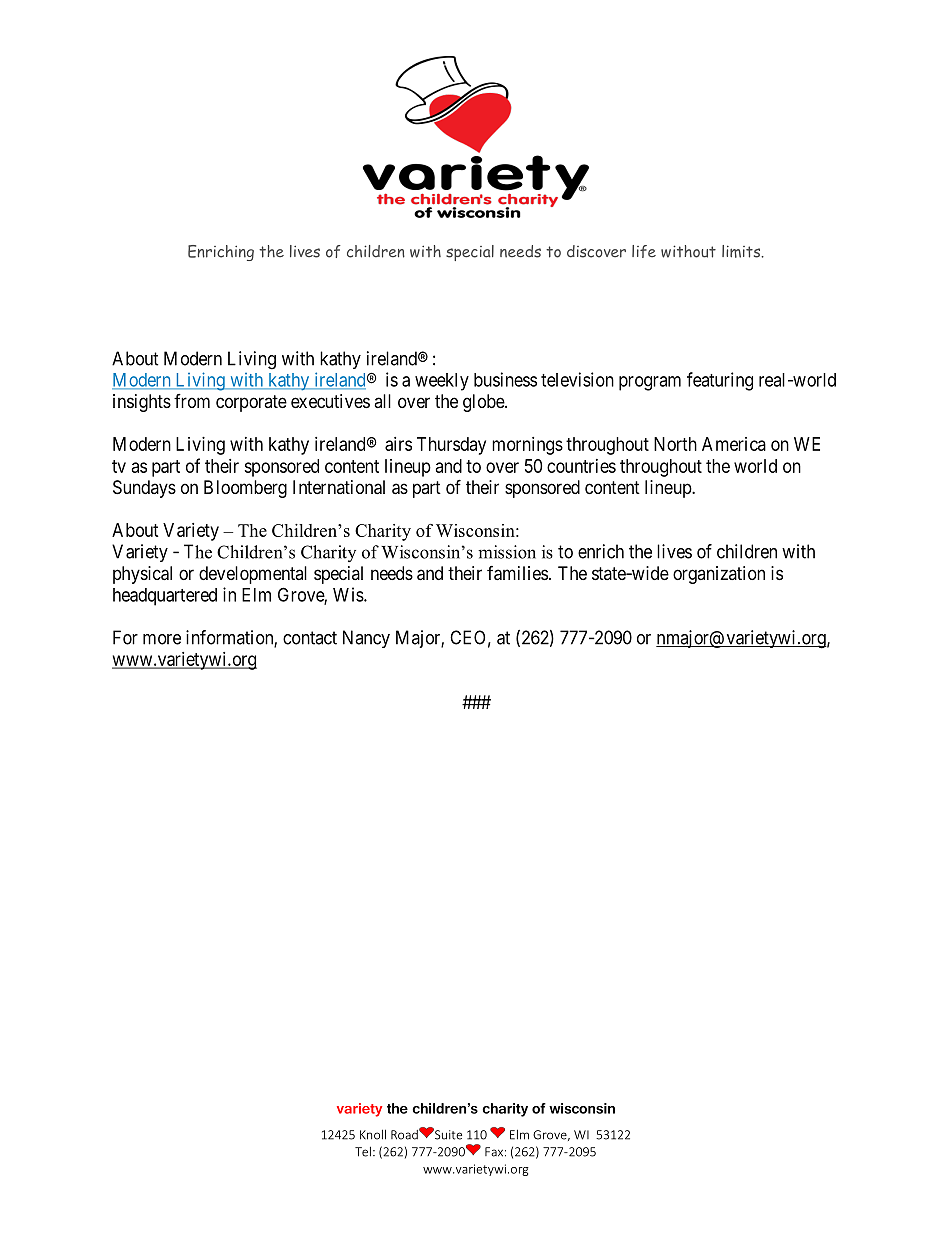  I want to click on life, so click(644, 251).
